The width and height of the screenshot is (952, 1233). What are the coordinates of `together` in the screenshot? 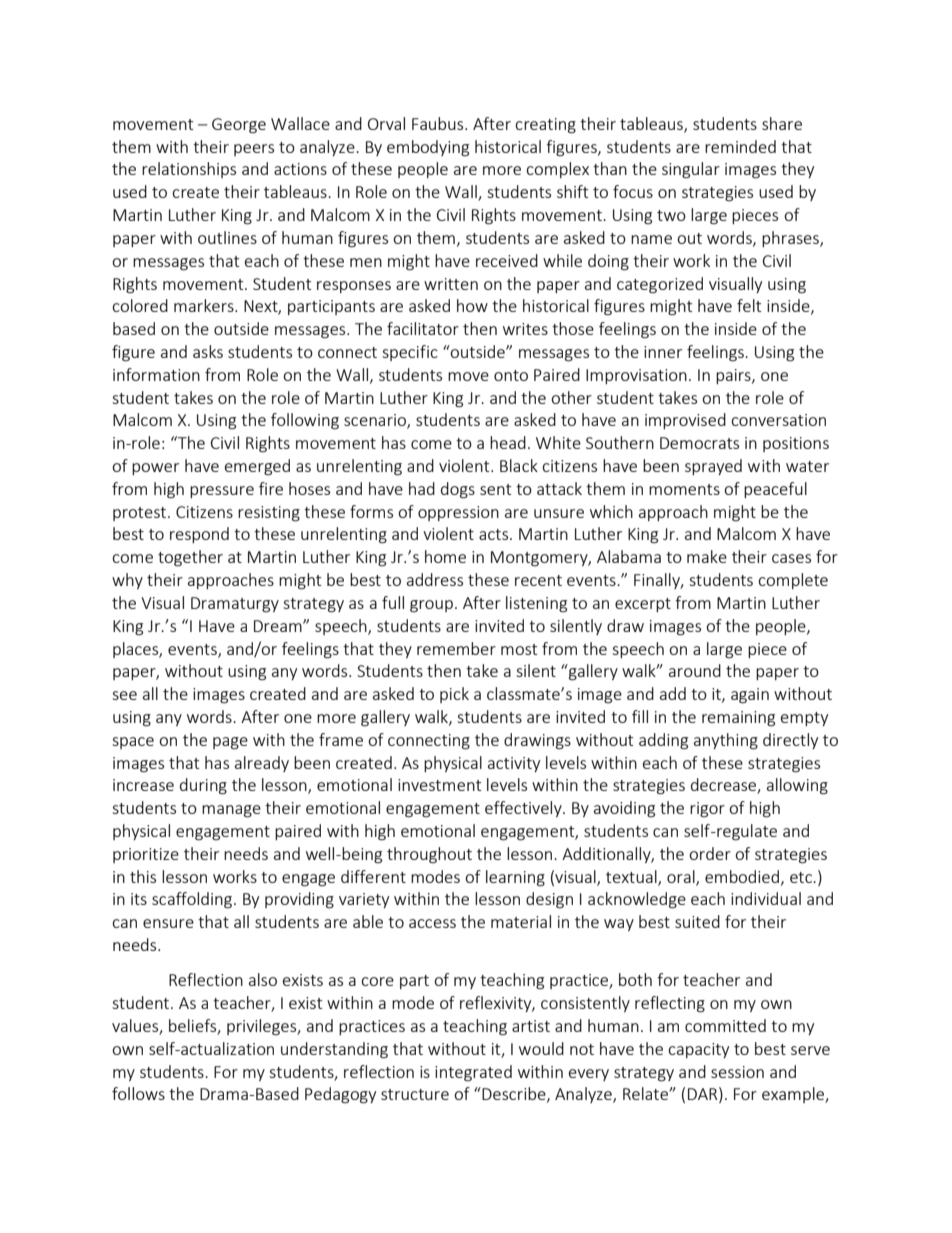 It's located at (190, 558).
